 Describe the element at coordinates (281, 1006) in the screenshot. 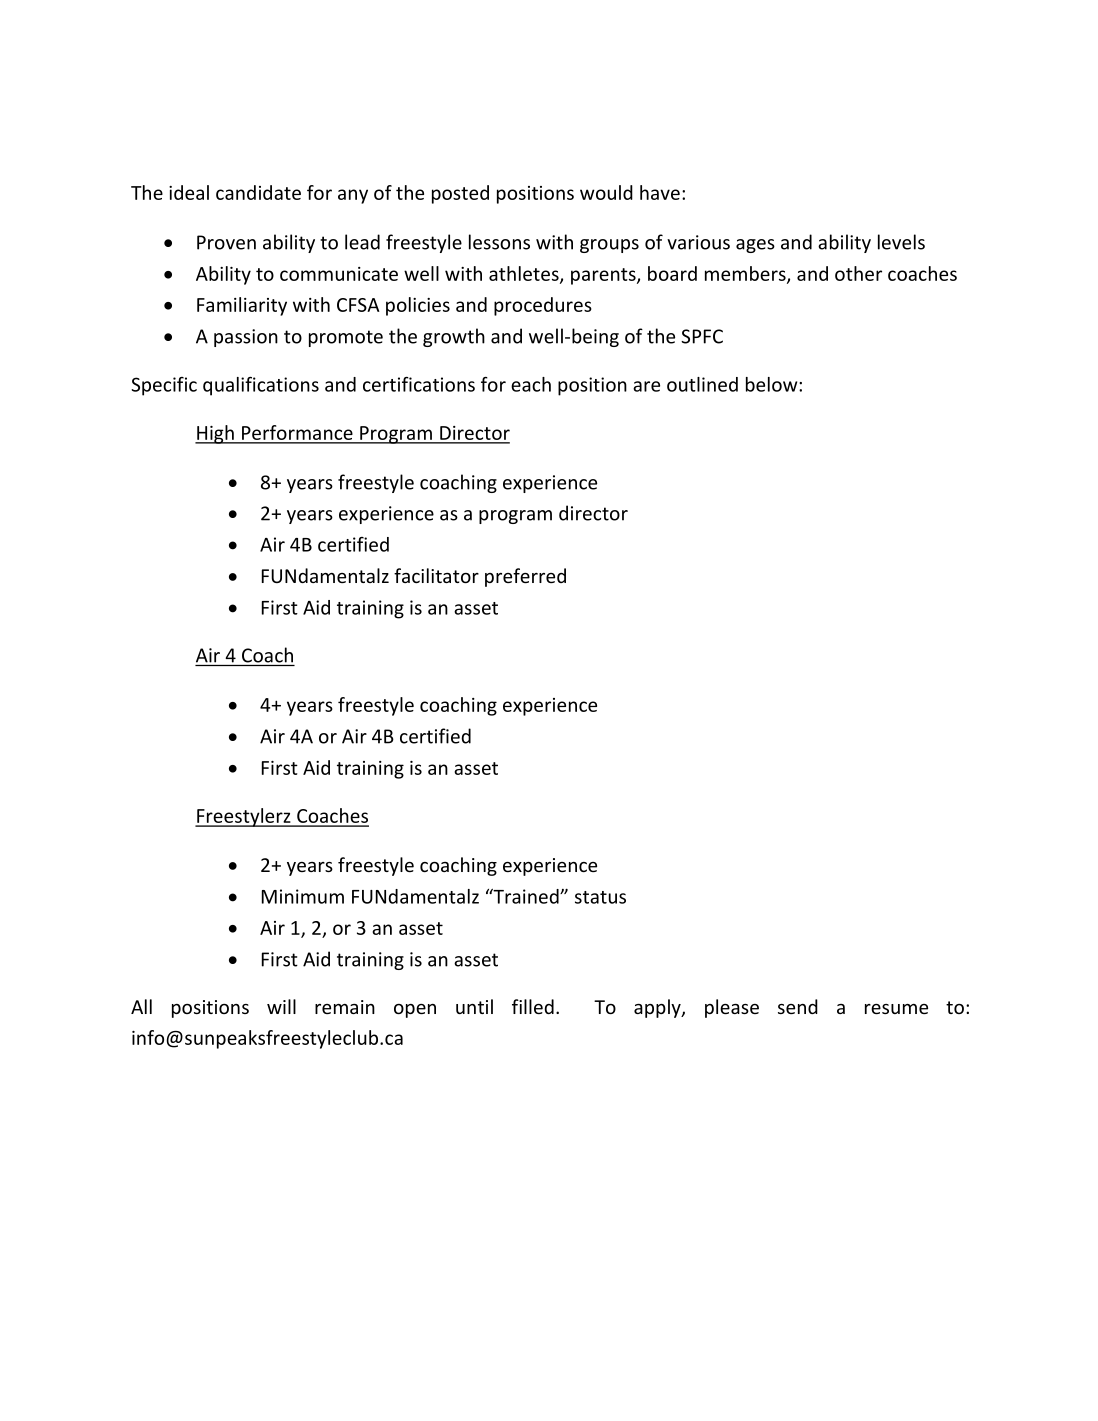

I see `will` at that location.
